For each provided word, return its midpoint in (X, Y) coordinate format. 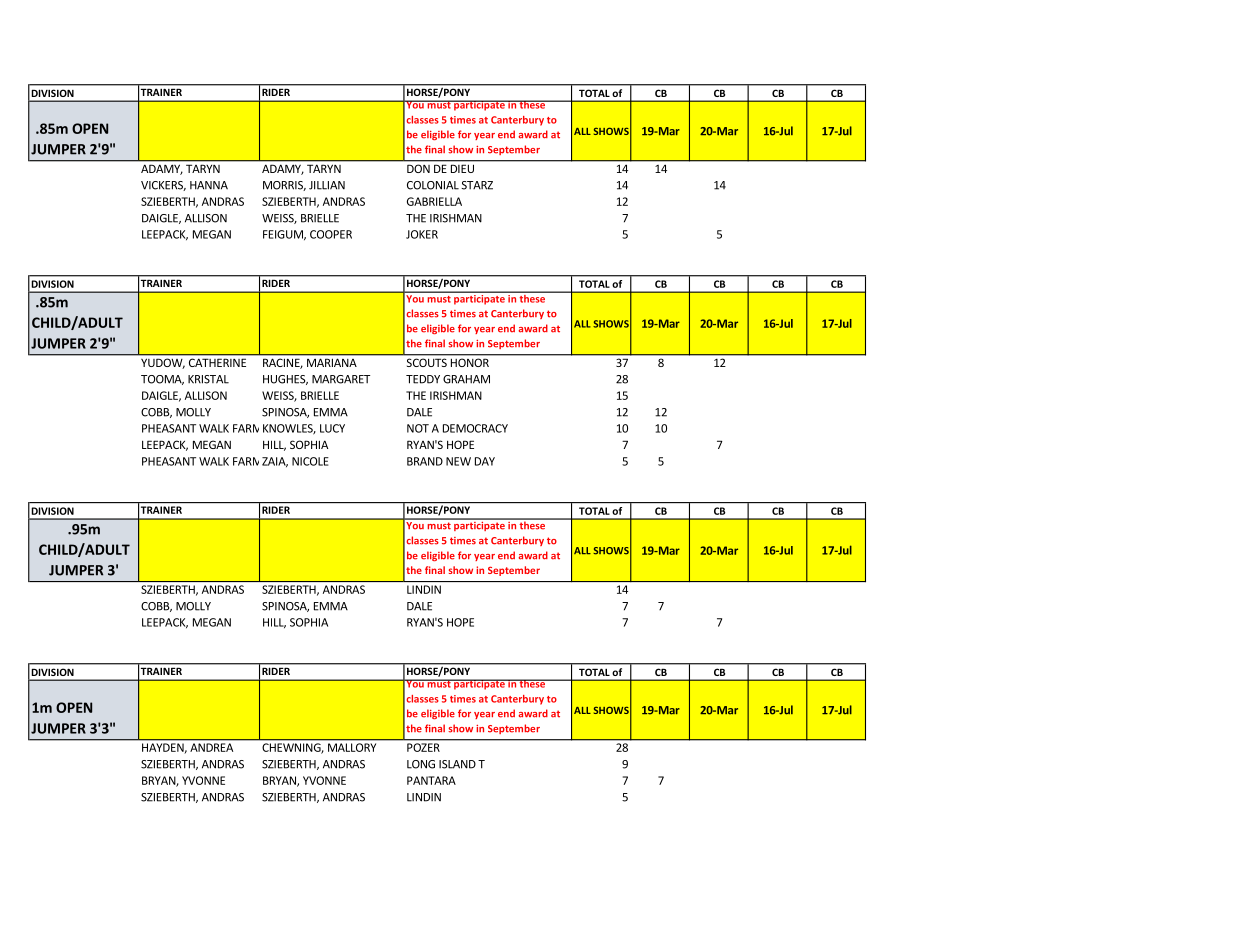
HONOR (470, 363)
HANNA (209, 185)
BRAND (425, 461)
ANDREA (211, 747)
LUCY (332, 428)
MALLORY (352, 747)
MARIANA (332, 363)
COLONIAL (433, 185)
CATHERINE (217, 363)
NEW (458, 461)
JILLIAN (327, 185)
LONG (421, 764)
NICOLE (310, 461)
